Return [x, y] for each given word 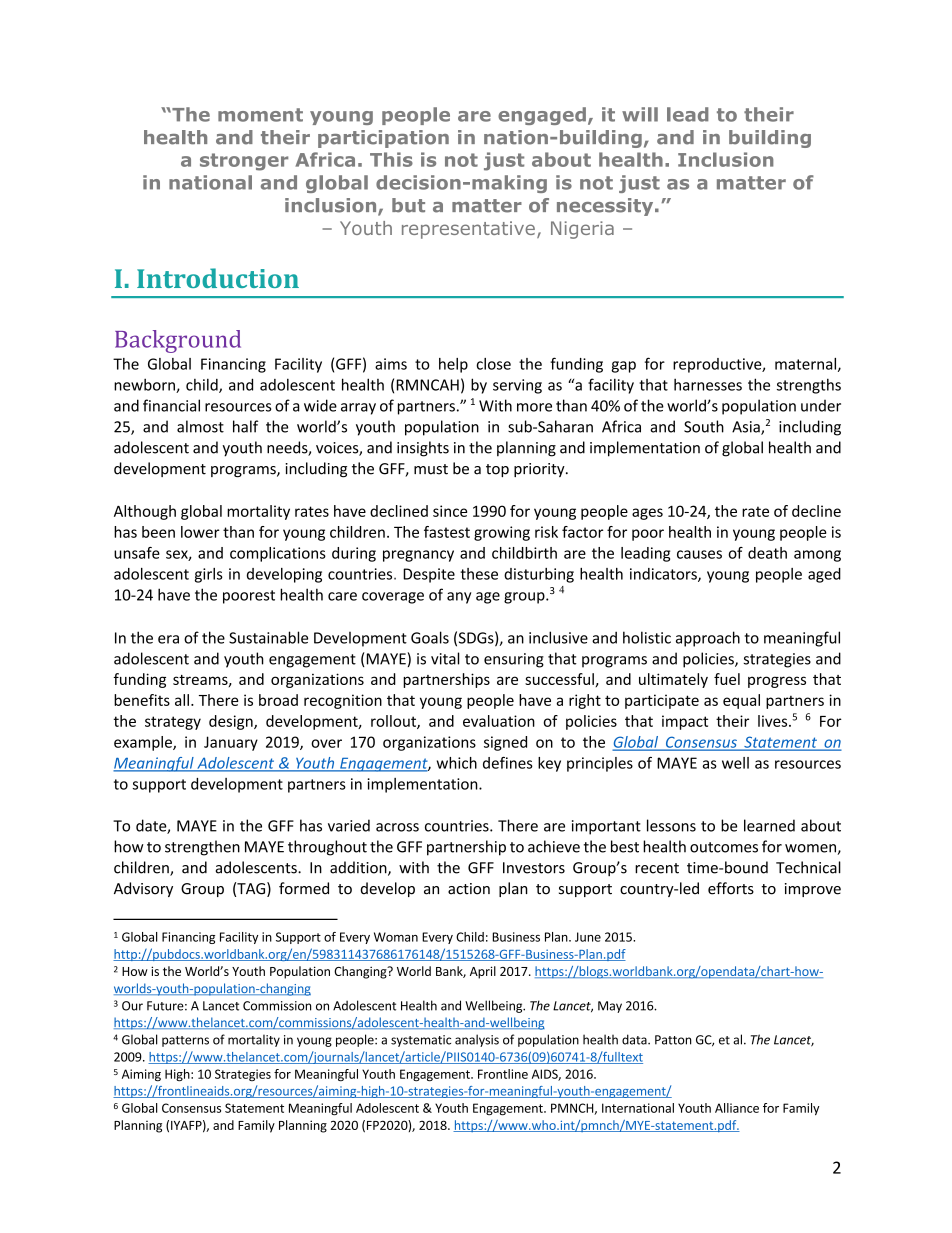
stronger [244, 162]
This [391, 159]
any [459, 598]
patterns [185, 1041]
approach [708, 639]
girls [209, 575]
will [640, 114]
